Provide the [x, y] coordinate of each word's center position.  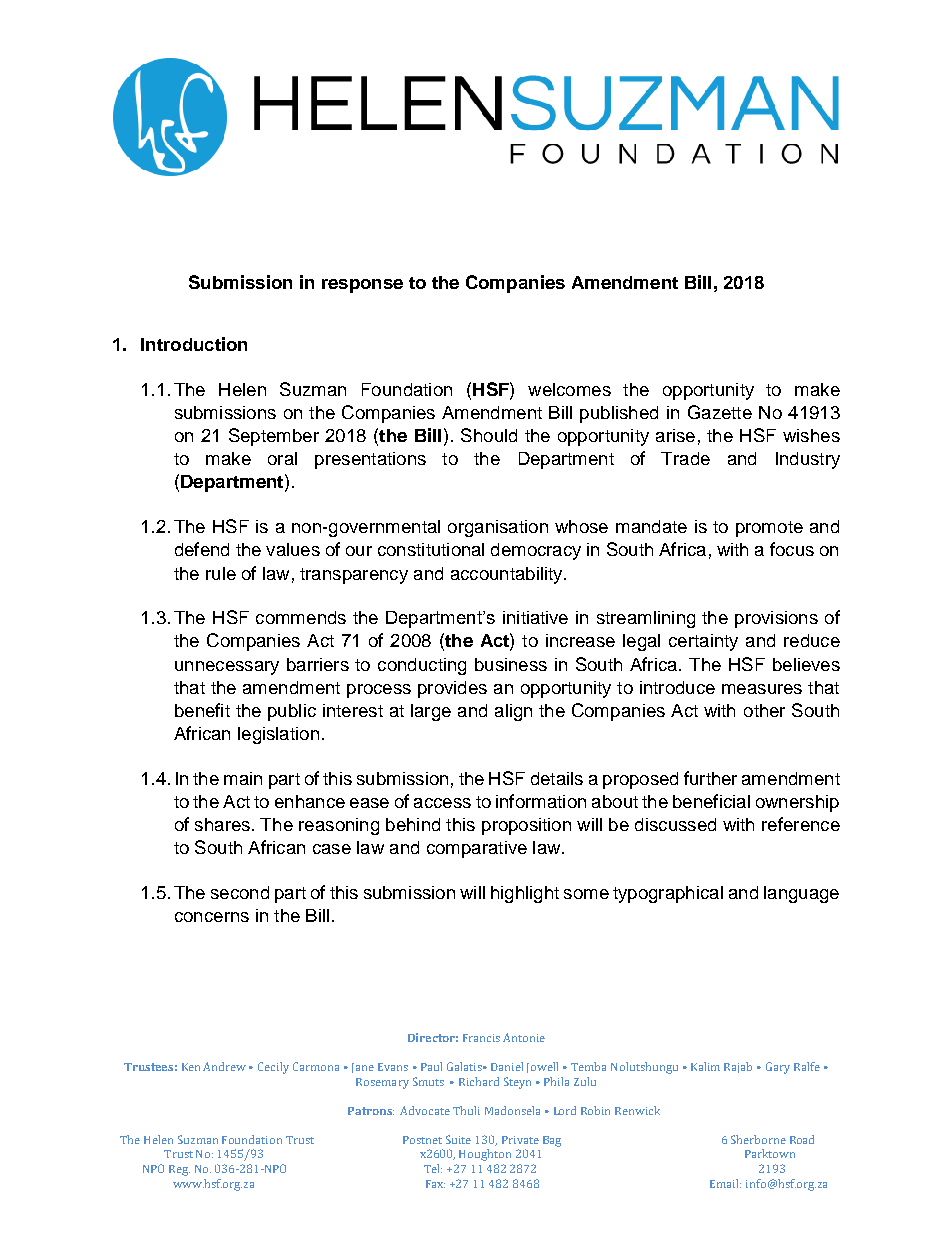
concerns [212, 917]
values [293, 549]
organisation [498, 528]
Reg [179, 1170]
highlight [525, 894]
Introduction [194, 344]
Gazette [720, 412]
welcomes [569, 389]
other [764, 710]
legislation [278, 735]
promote [769, 529]
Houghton [485, 1155]
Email [725, 1183]
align [513, 712]
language [801, 894]
